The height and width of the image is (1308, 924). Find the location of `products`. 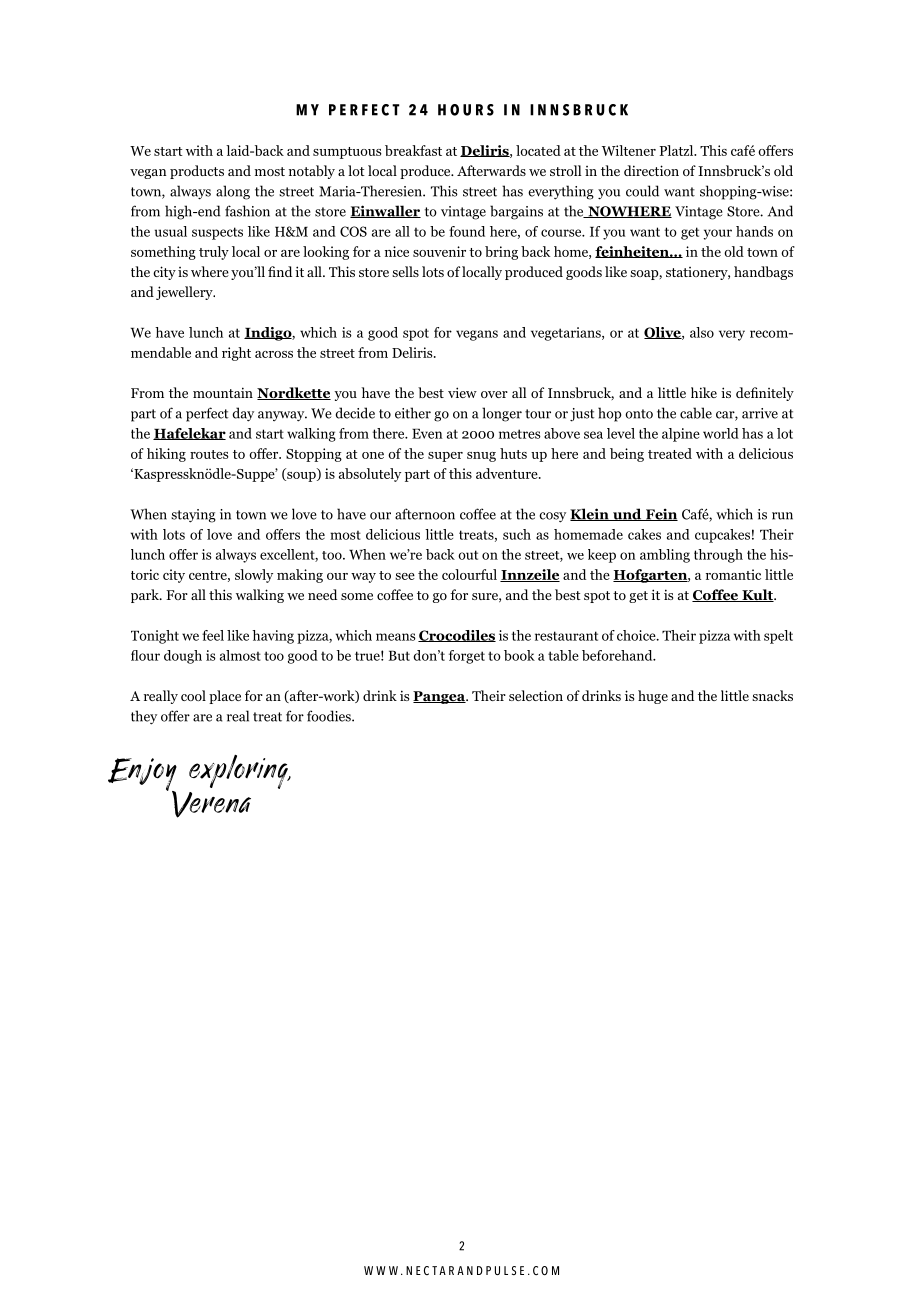

products is located at coordinates (197, 172).
